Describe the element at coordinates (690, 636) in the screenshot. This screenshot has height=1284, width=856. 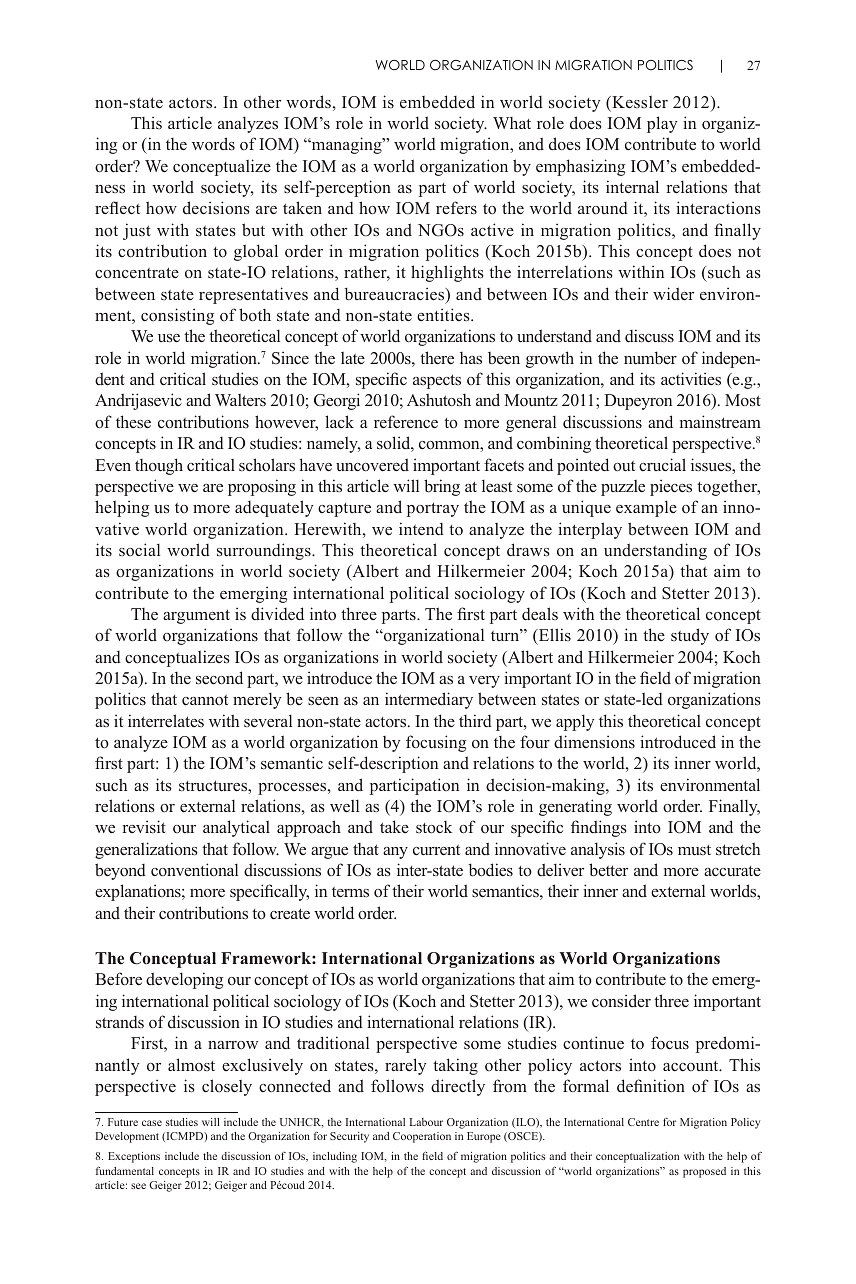
I see `study` at that location.
